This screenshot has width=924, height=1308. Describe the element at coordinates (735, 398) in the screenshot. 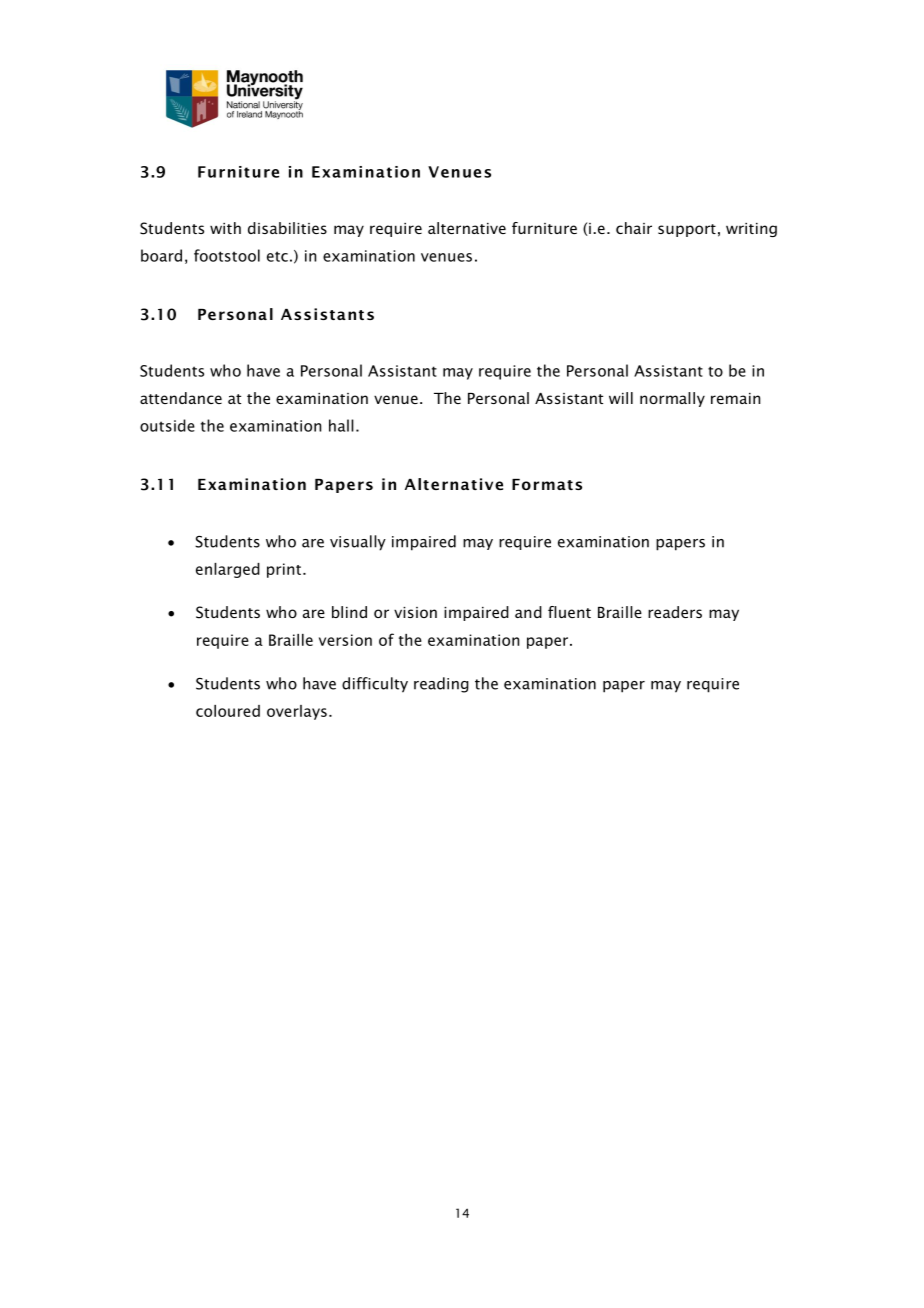

I see `remain` at that location.
